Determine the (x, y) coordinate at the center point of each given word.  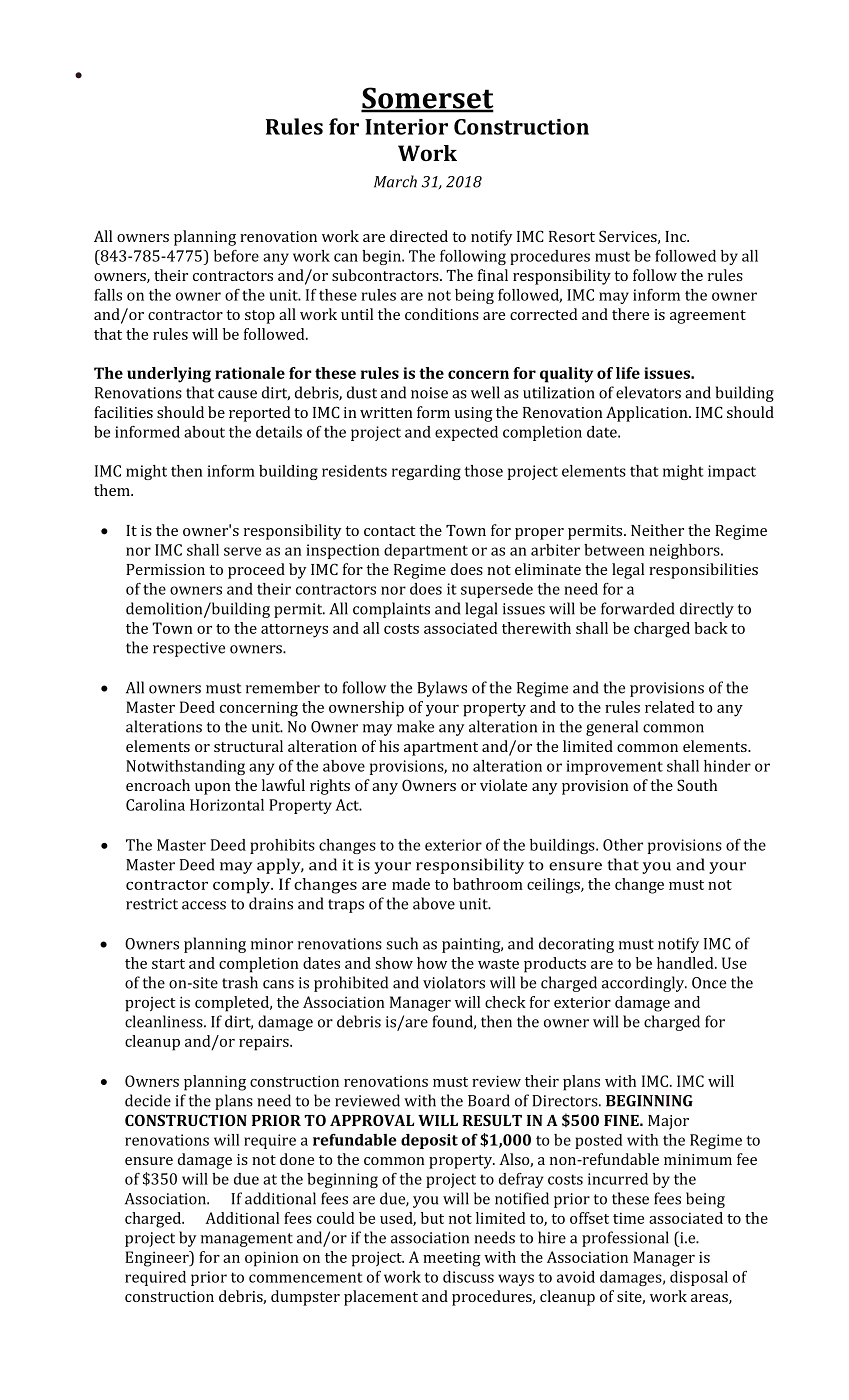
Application (648, 414)
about (204, 432)
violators (454, 982)
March (395, 181)
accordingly (644, 984)
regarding (426, 472)
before (236, 256)
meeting (452, 1259)
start (168, 964)
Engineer (158, 1259)
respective (189, 649)
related (670, 707)
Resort (572, 236)
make (415, 726)
